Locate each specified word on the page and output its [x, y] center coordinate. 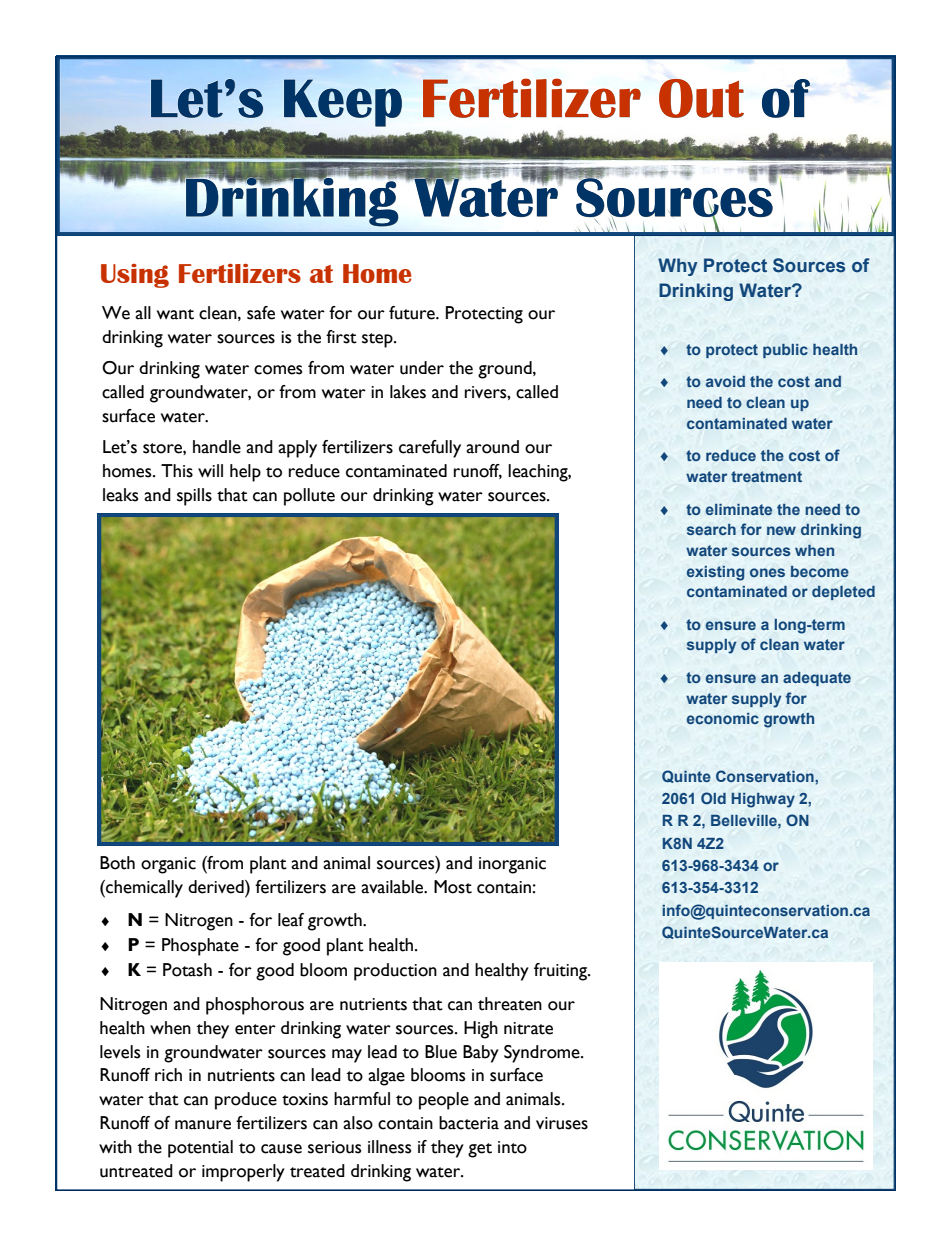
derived [217, 887]
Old [713, 798]
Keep [343, 103]
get [480, 1150]
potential [200, 1149]
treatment [766, 476]
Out [701, 98]
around [492, 447]
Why [678, 267]
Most [453, 887]
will [210, 470]
